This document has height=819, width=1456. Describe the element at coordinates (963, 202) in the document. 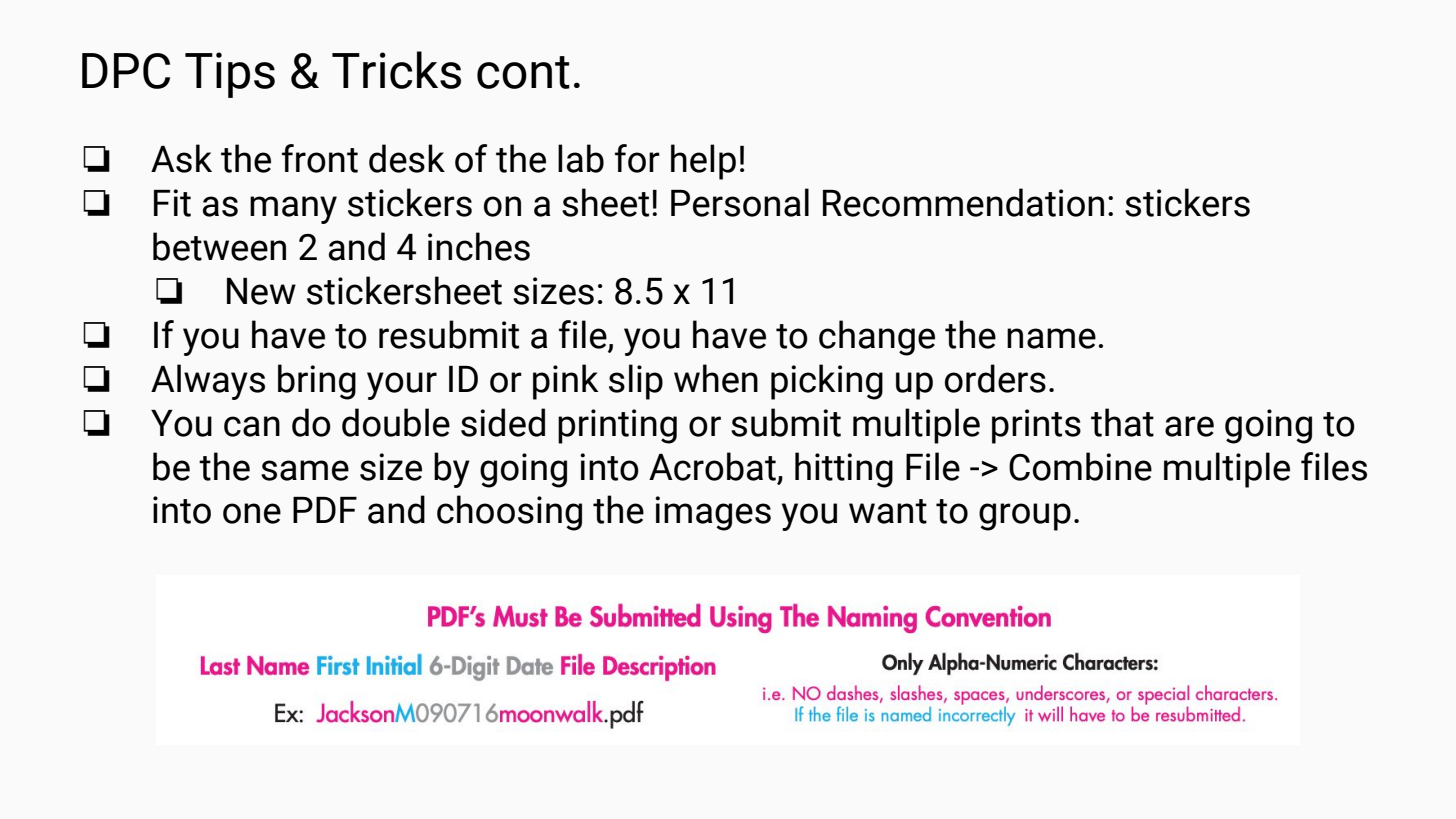

I see `Recommendation` at that location.
